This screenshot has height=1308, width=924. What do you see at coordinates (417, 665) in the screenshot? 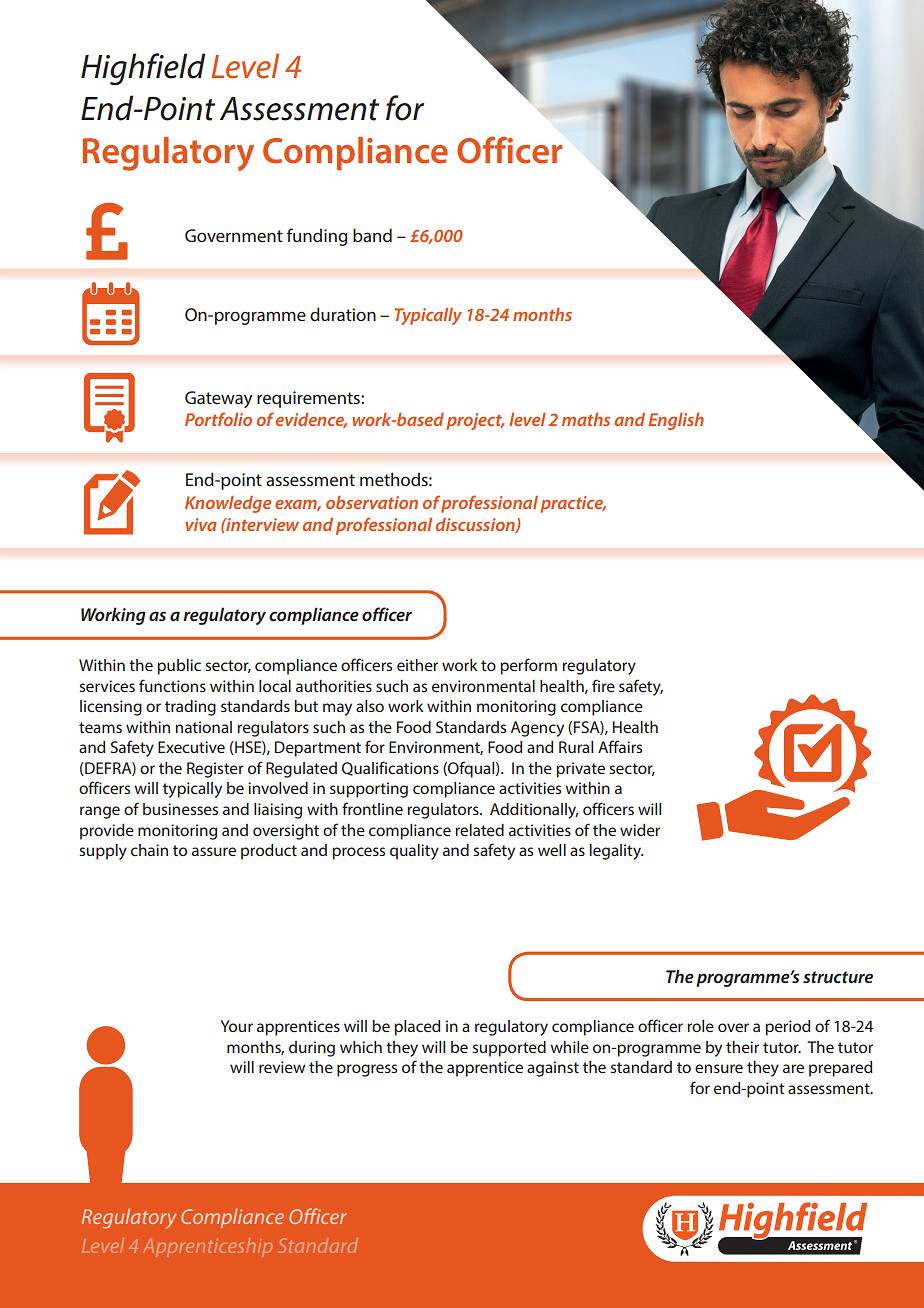
I see `either` at bounding box center [417, 665].
